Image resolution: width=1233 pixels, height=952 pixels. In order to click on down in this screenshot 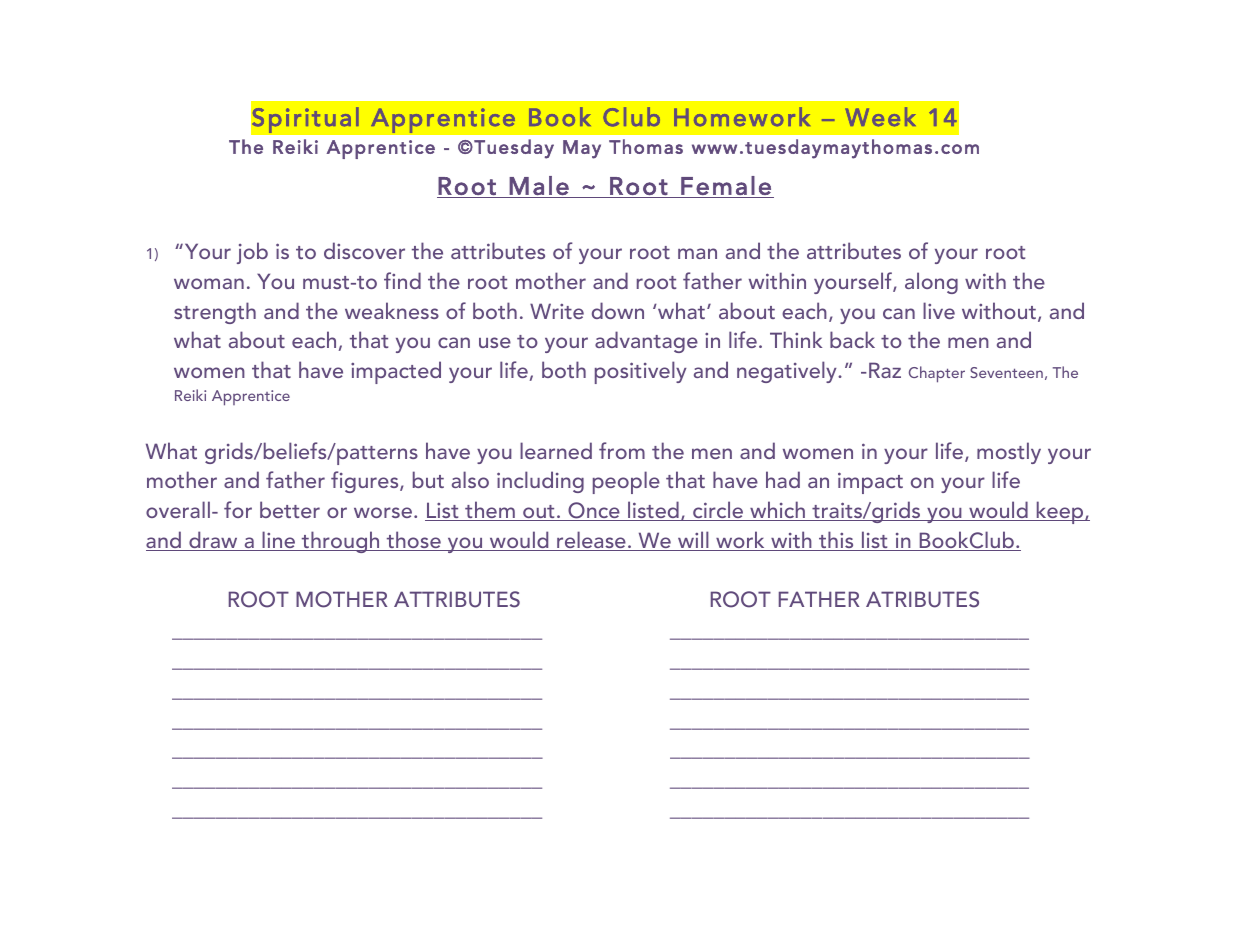, I will do `click(618, 310)`.
